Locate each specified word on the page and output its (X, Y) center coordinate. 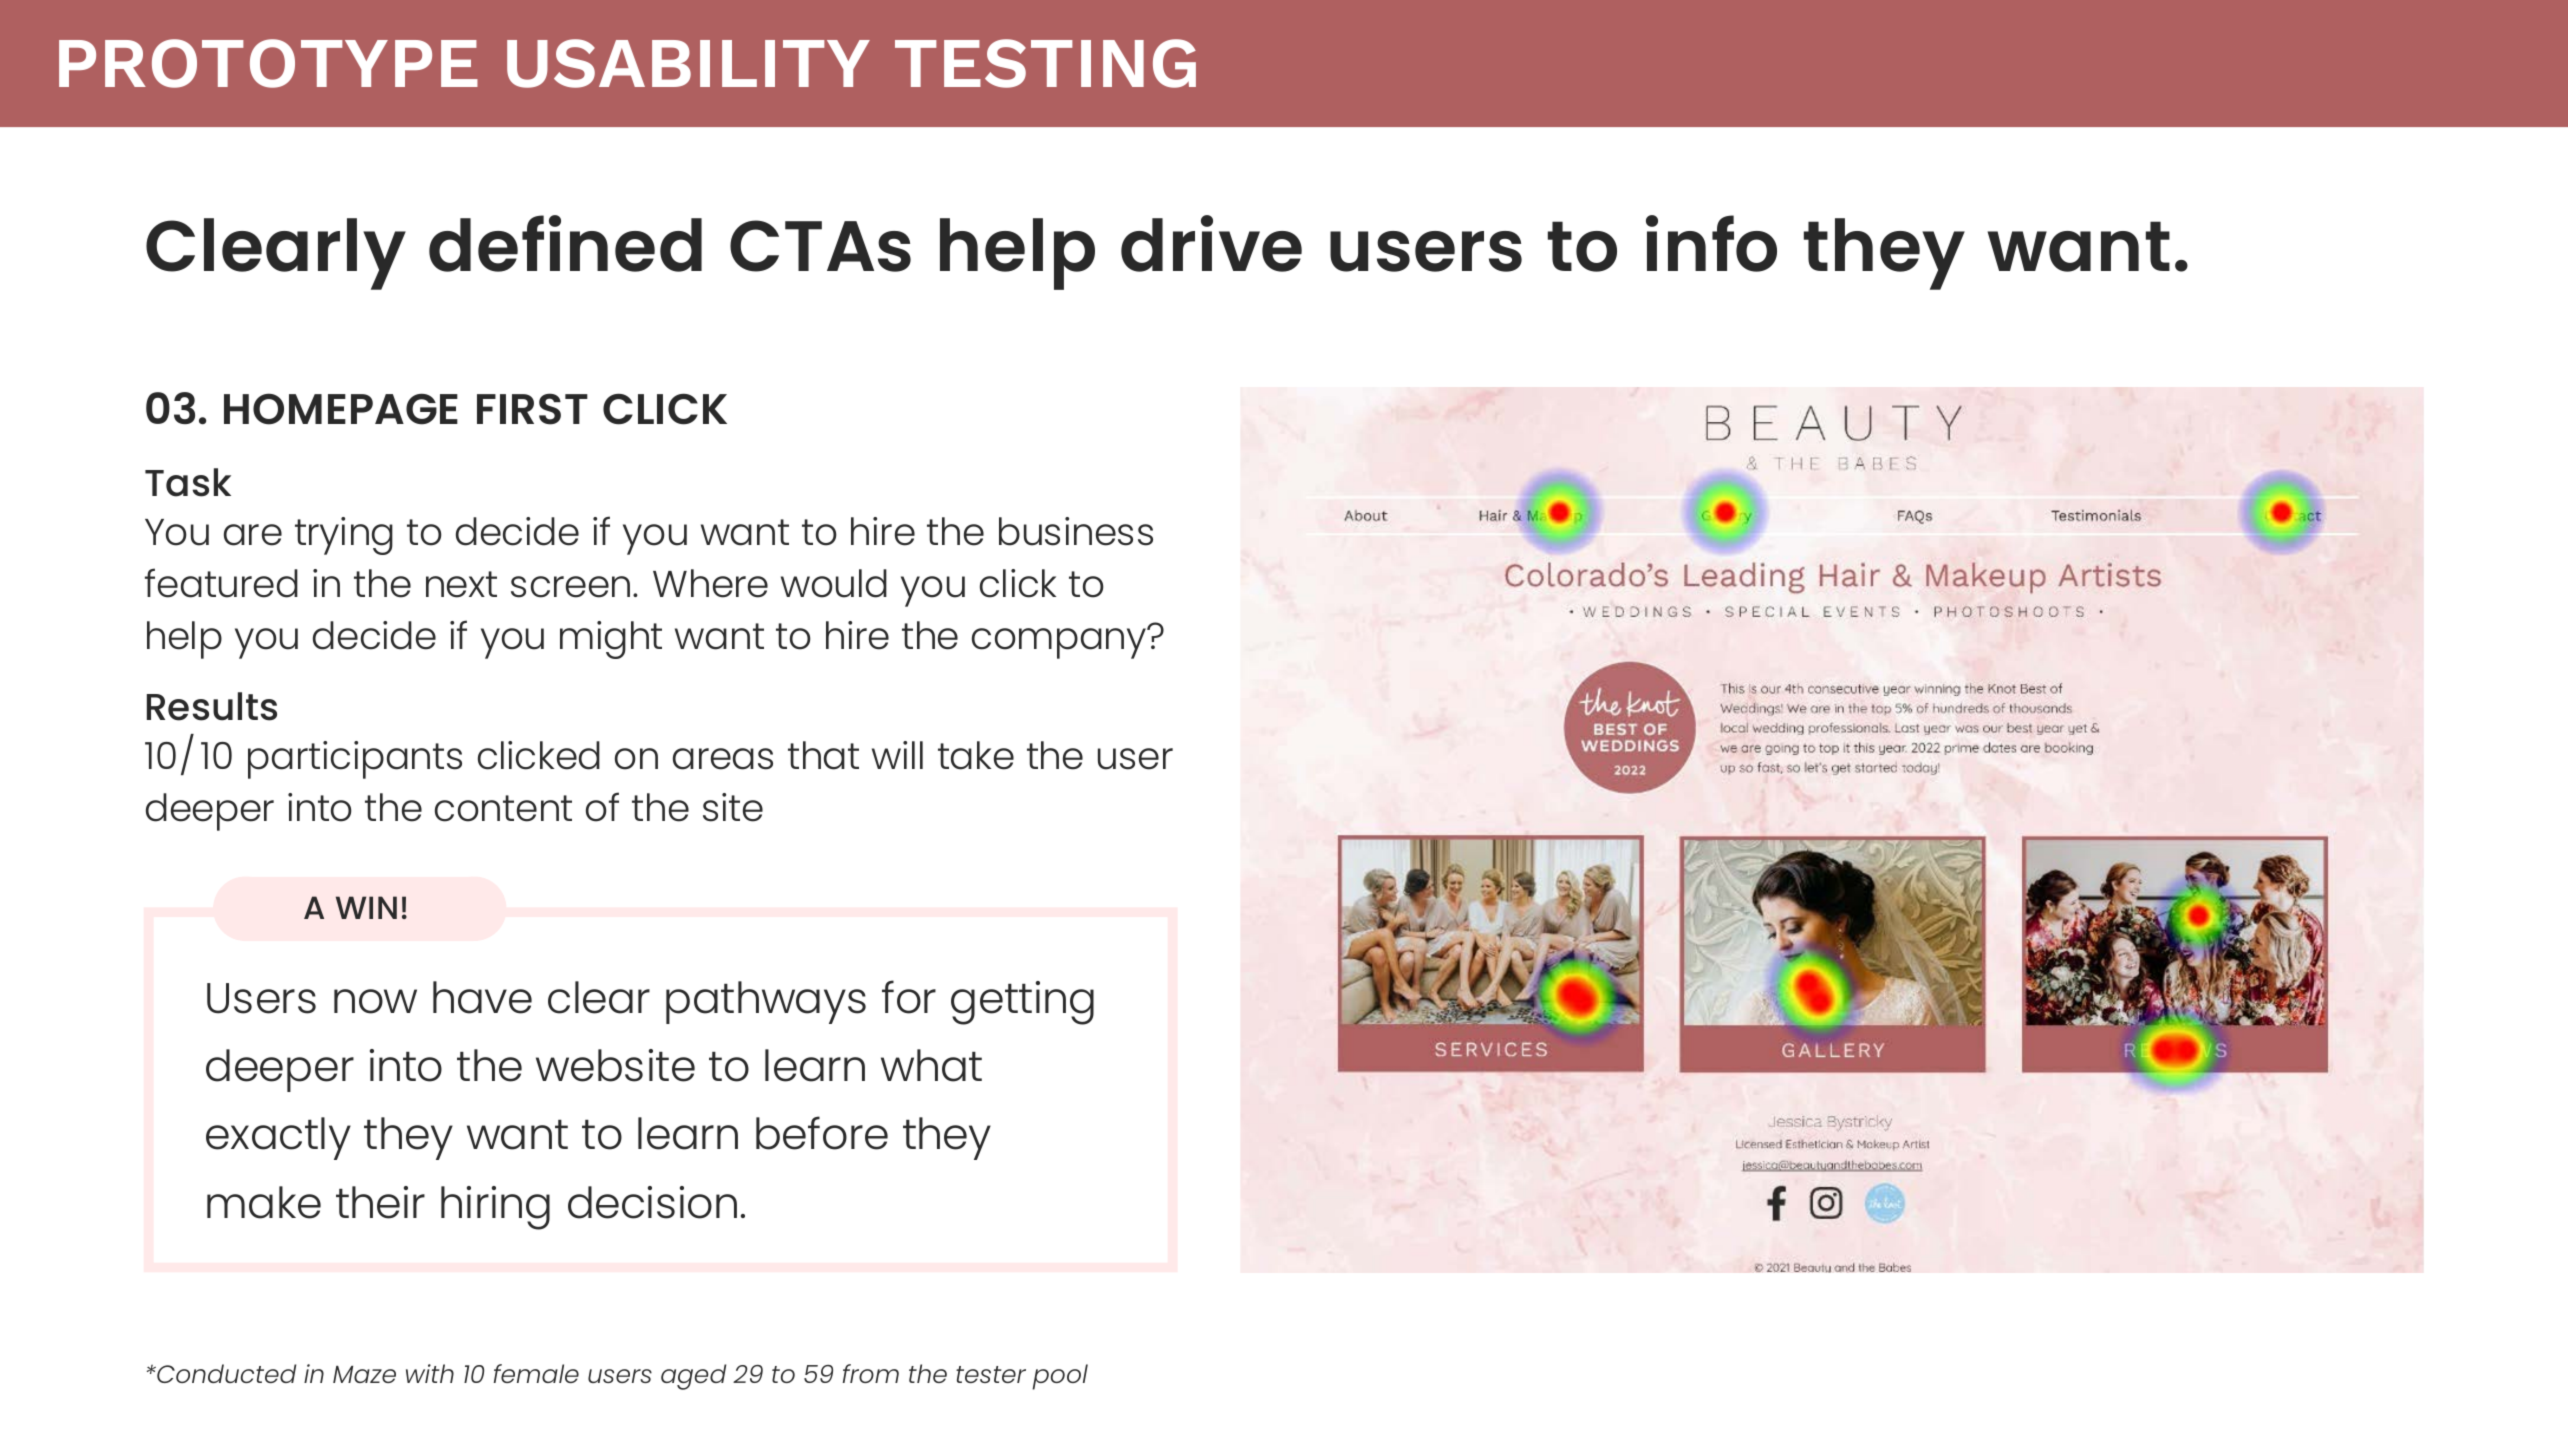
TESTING (1045, 63)
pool (1060, 1377)
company (1060, 642)
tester (991, 1374)
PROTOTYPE (268, 63)
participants (355, 760)
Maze (364, 1374)
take (976, 755)
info (1711, 243)
